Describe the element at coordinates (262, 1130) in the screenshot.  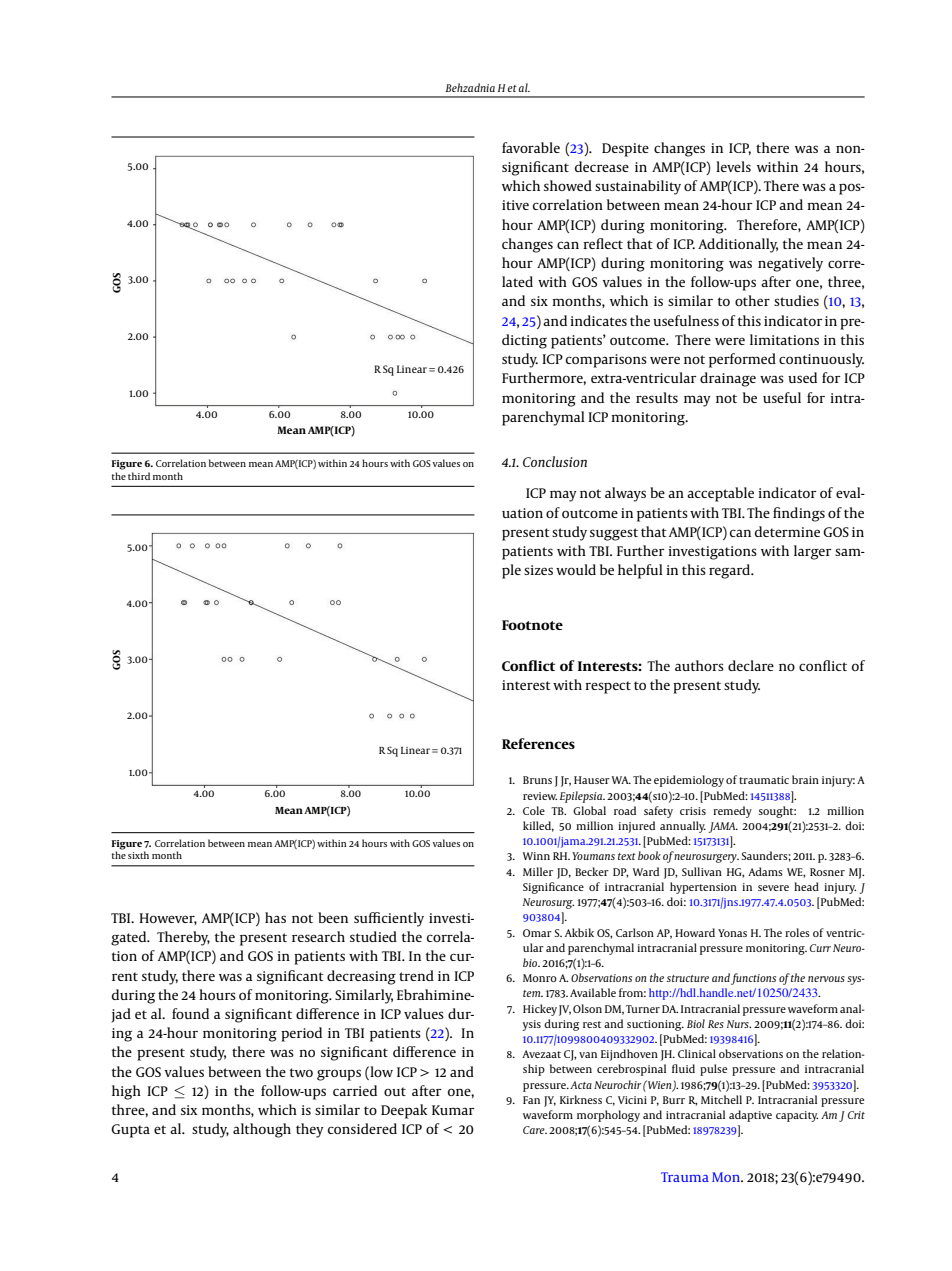
I see `although` at that location.
